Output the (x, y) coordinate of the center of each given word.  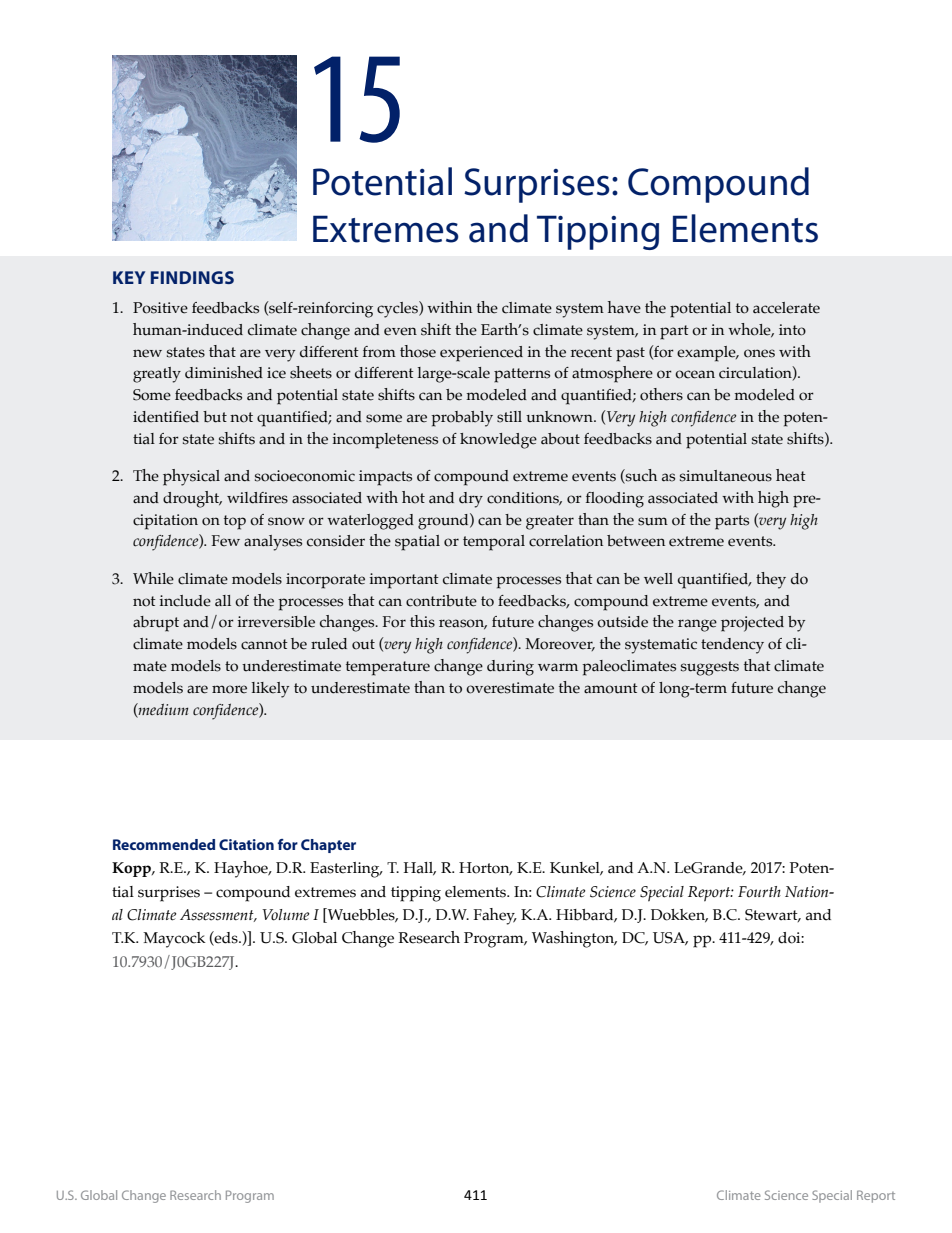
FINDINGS (192, 277)
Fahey (495, 916)
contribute (441, 601)
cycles (398, 309)
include (185, 601)
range (697, 625)
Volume (285, 915)
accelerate (786, 308)
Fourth (759, 891)
